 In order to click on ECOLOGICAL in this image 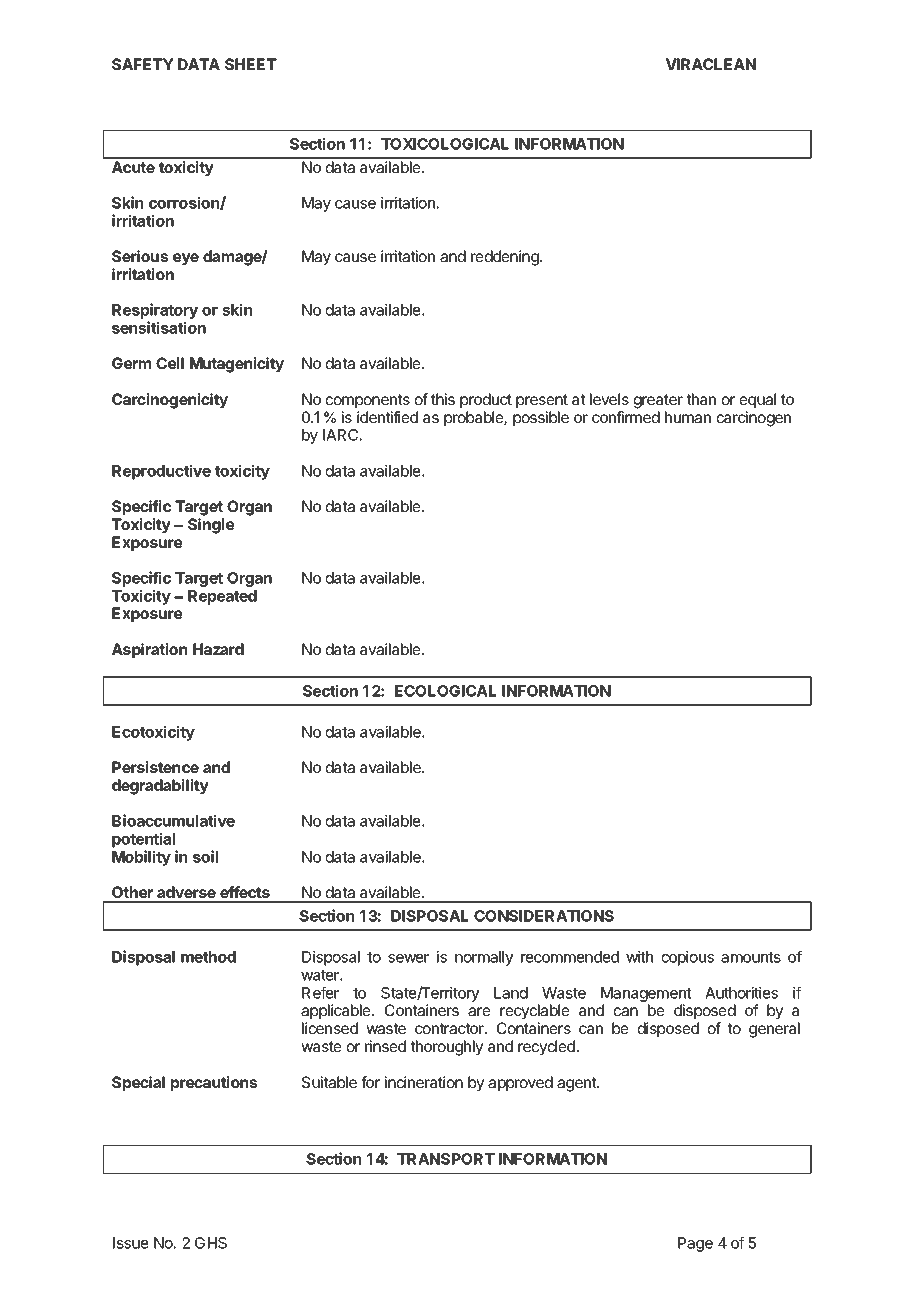, I will do `click(445, 691)`.
